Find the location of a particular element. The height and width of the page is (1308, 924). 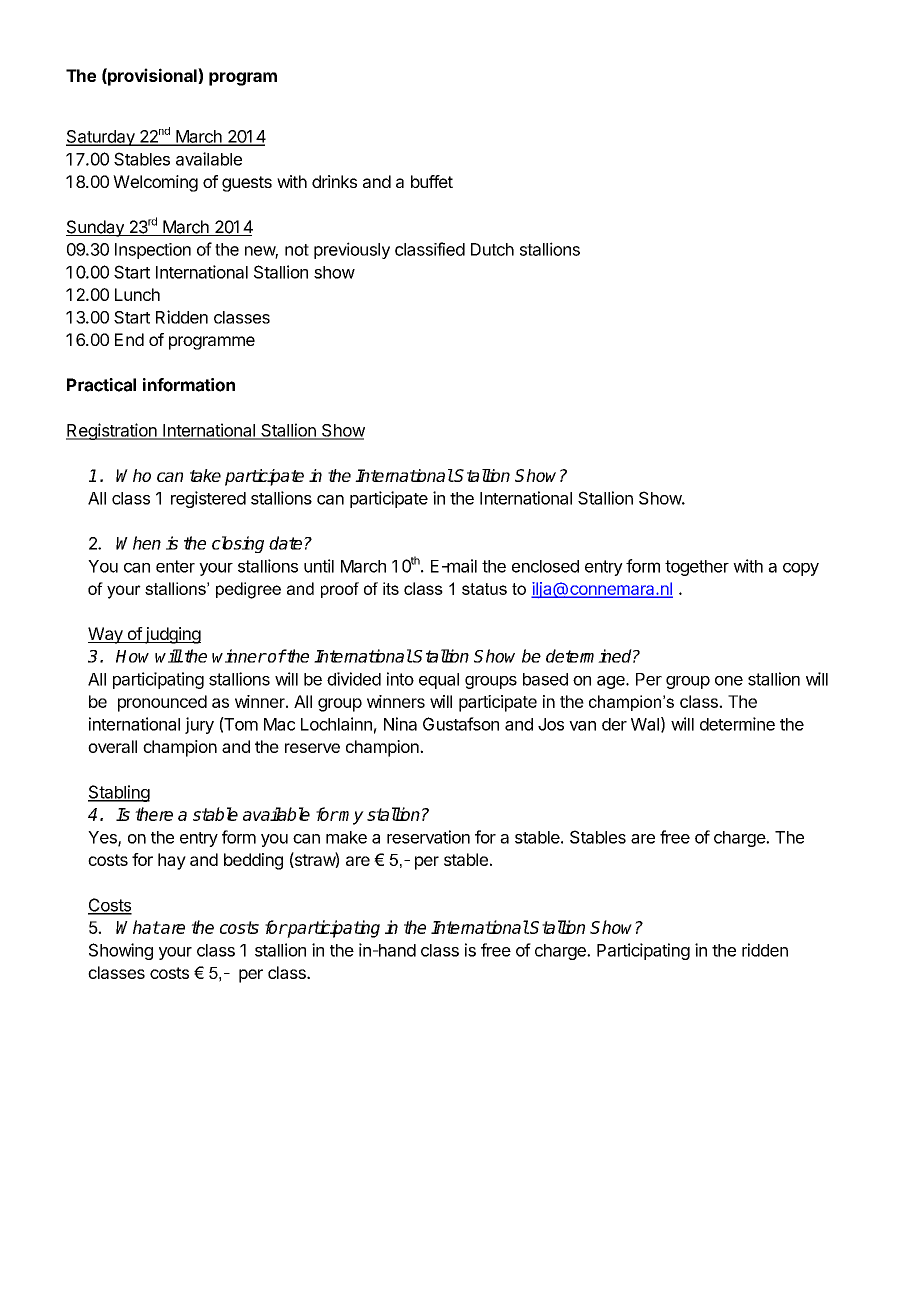

buffet is located at coordinates (432, 181).
